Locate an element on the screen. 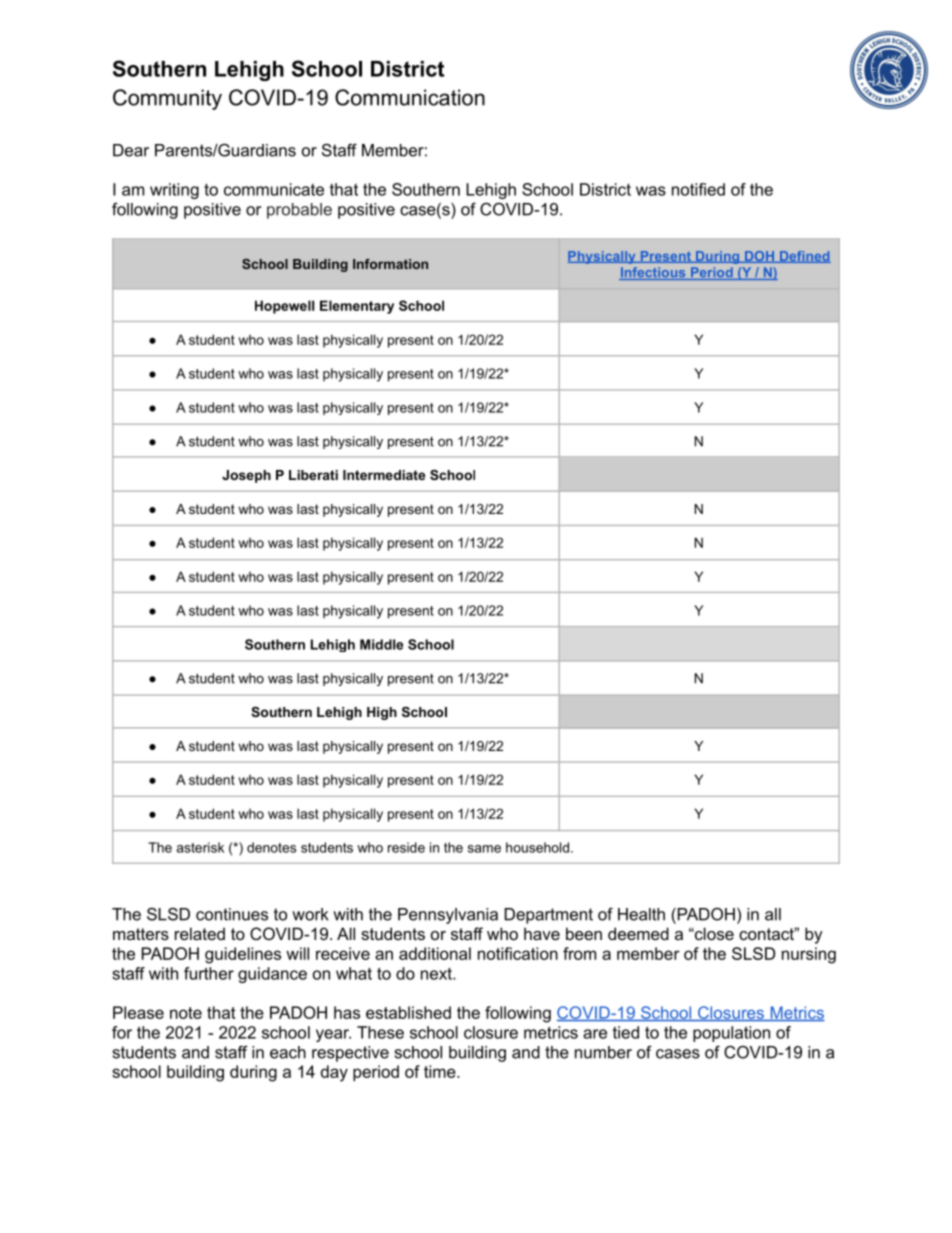  Middle is located at coordinates (381, 644).
